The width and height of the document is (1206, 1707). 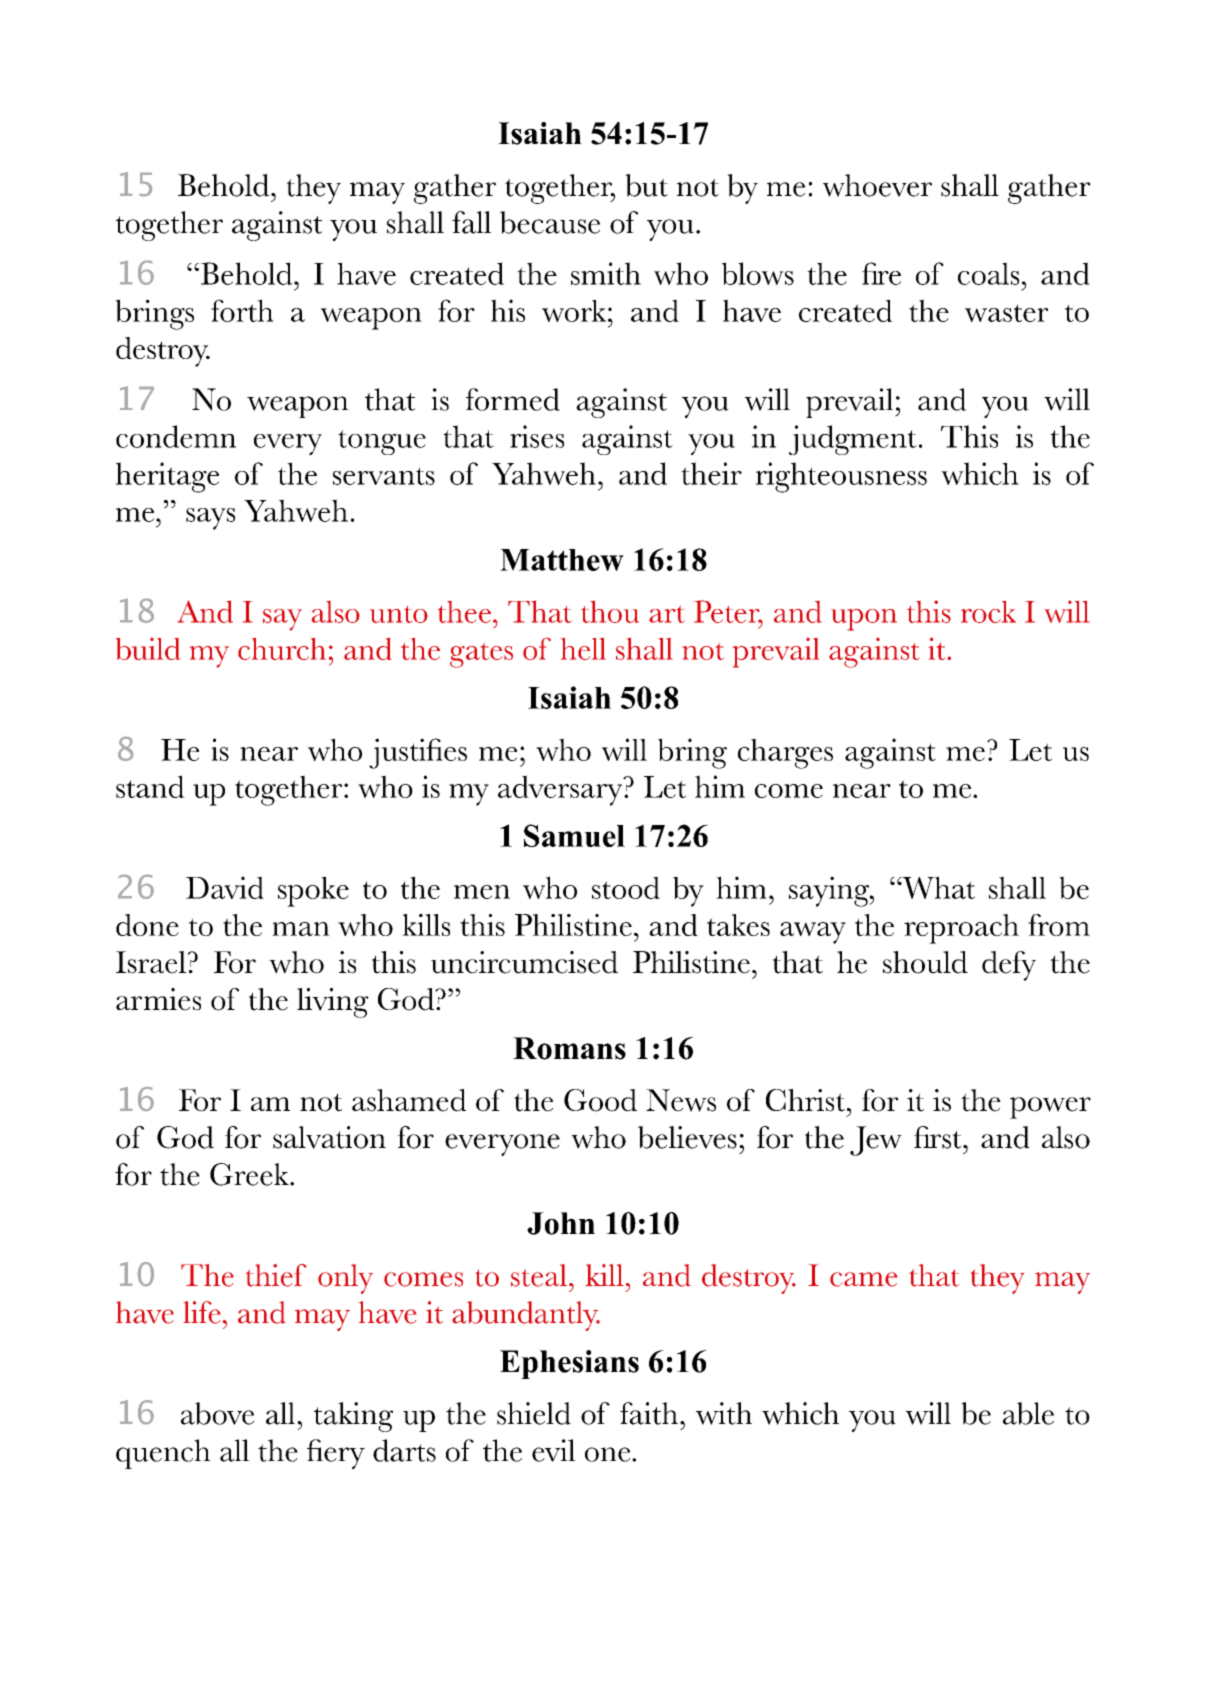 What do you see at coordinates (225, 887) in the document?
I see `David` at bounding box center [225, 887].
